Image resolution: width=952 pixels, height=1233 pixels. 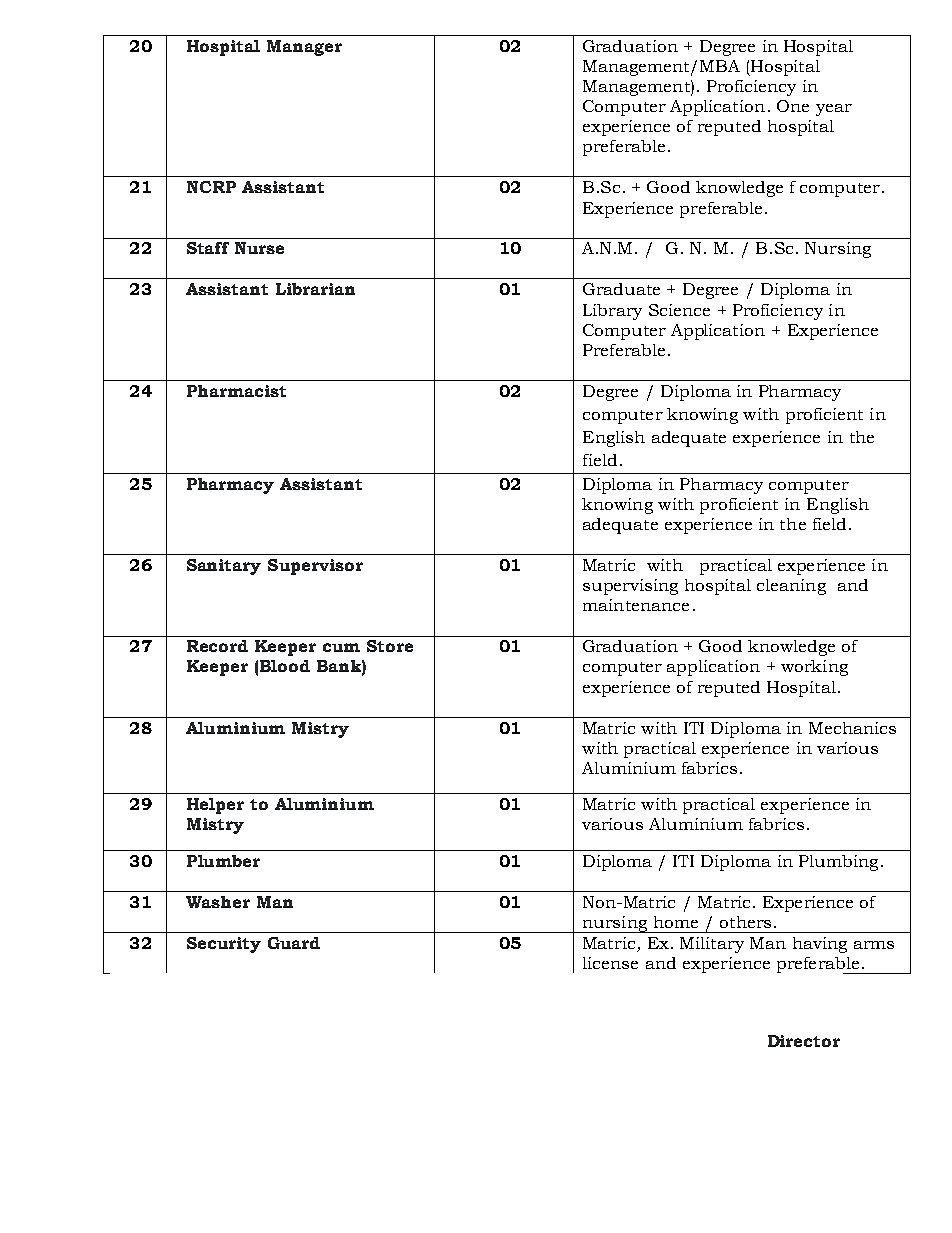 What do you see at coordinates (793, 106) in the screenshot?
I see `One` at bounding box center [793, 106].
